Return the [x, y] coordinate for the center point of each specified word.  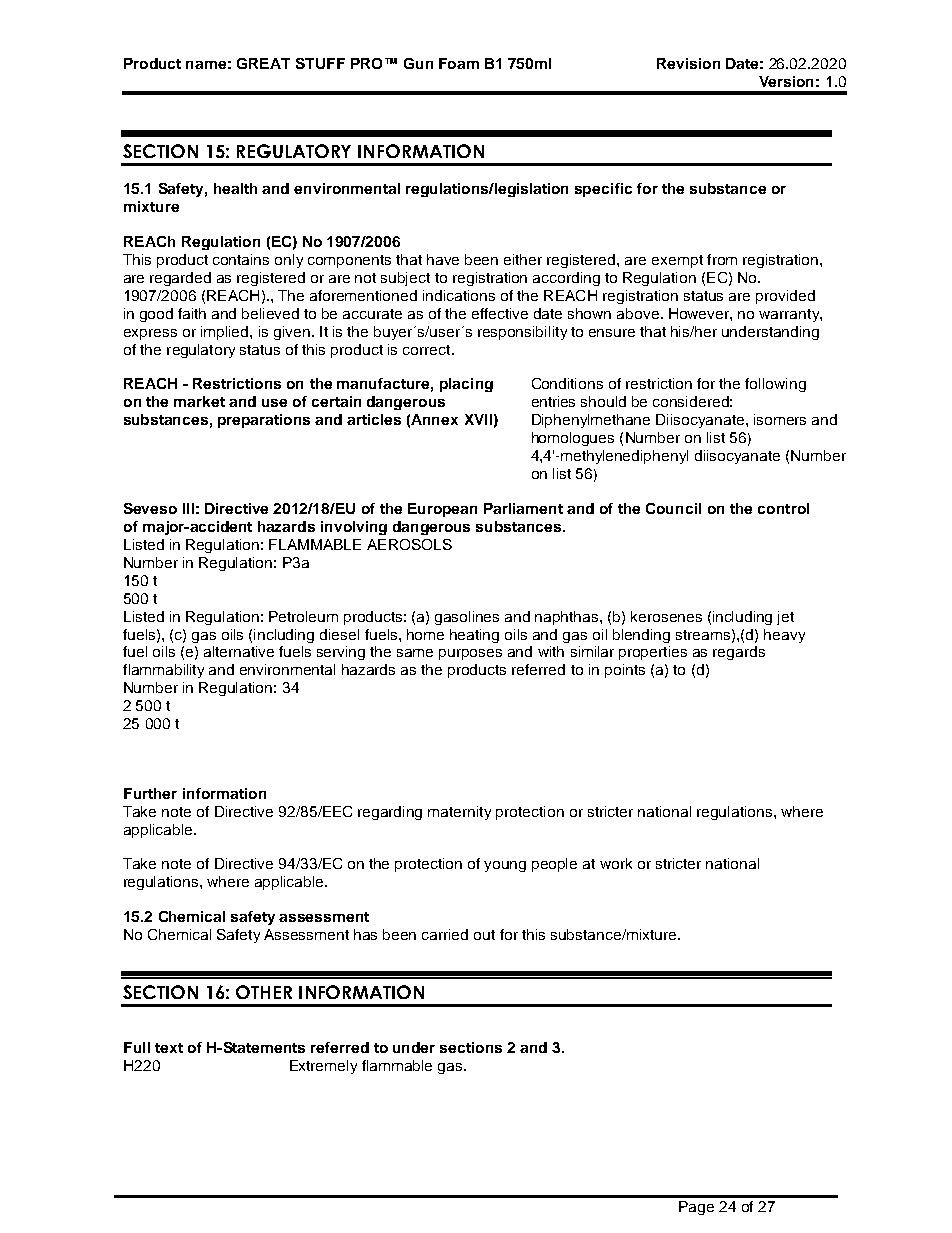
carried [445, 934]
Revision [688, 63]
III [188, 508]
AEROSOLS [409, 544]
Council [673, 508]
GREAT [263, 63]
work [616, 863]
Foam [459, 63]
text [169, 1048]
